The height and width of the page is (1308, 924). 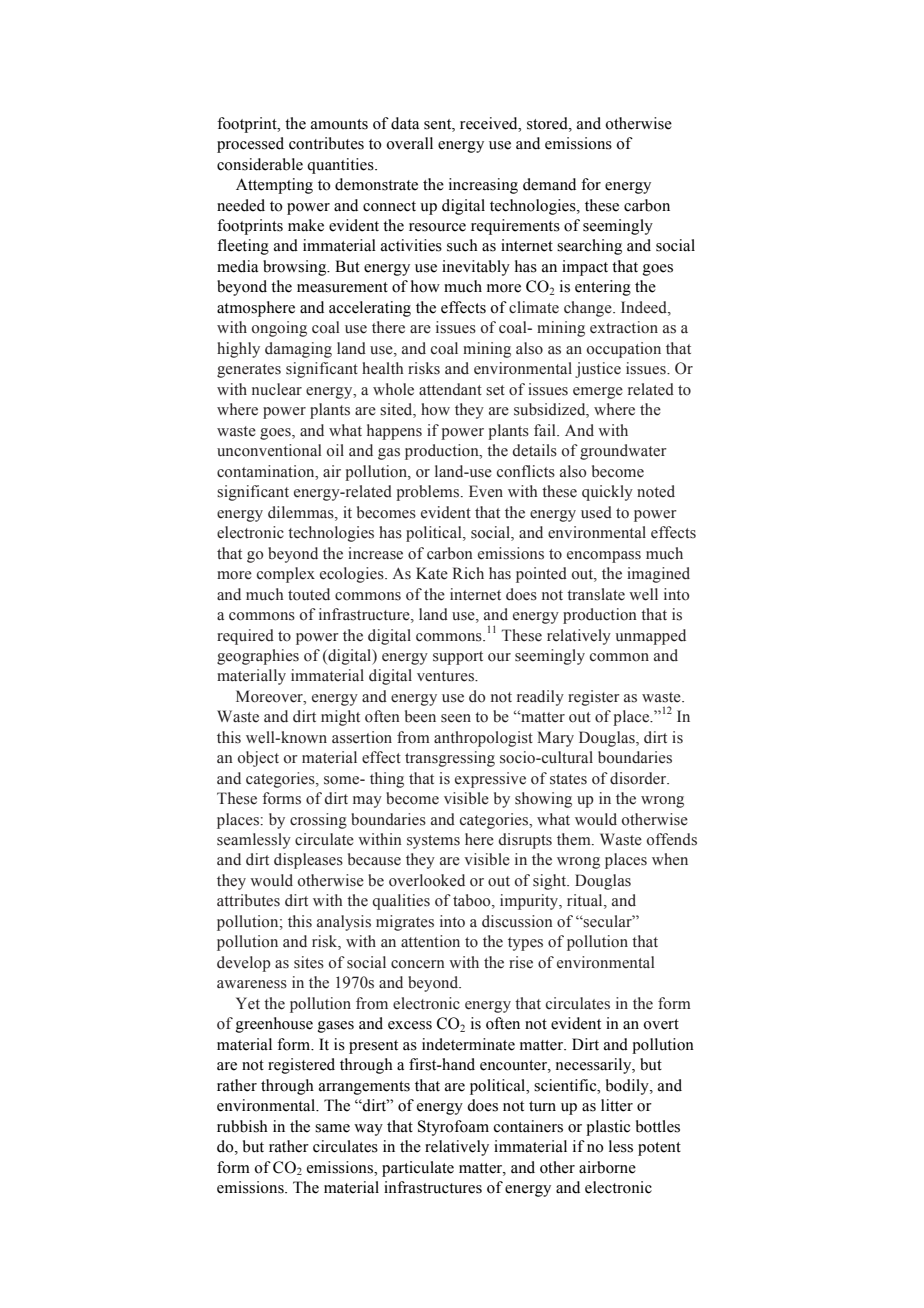 I want to click on geographies, so click(x=258, y=657).
